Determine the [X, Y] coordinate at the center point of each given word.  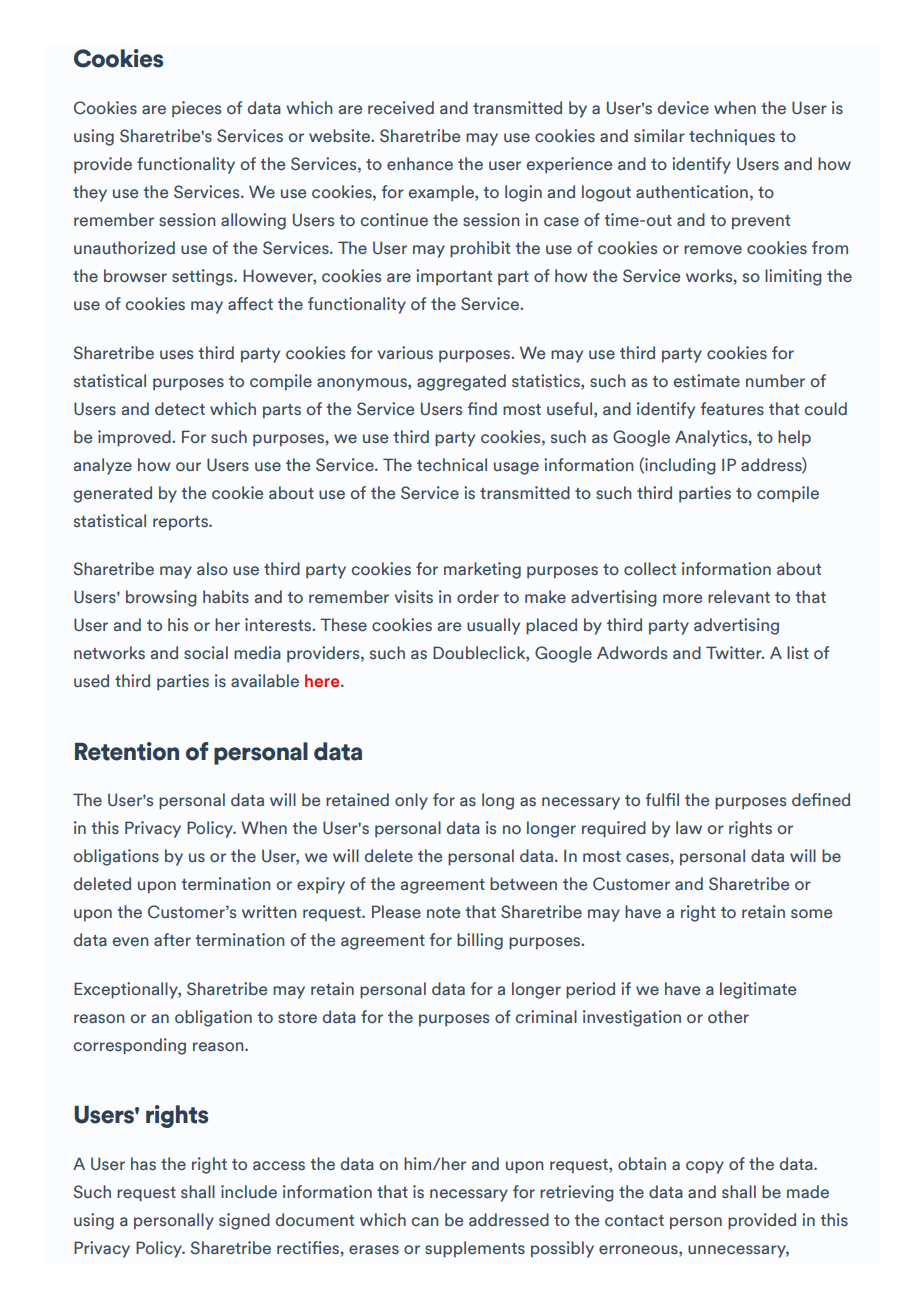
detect [180, 408]
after [172, 939]
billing [480, 941]
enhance [420, 163]
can [425, 1221]
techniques [732, 137]
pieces [196, 109]
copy [705, 1167]
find [482, 408]
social [206, 652]
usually [493, 626]
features [732, 408]
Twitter [735, 652]
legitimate [758, 990]
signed [244, 1221]
